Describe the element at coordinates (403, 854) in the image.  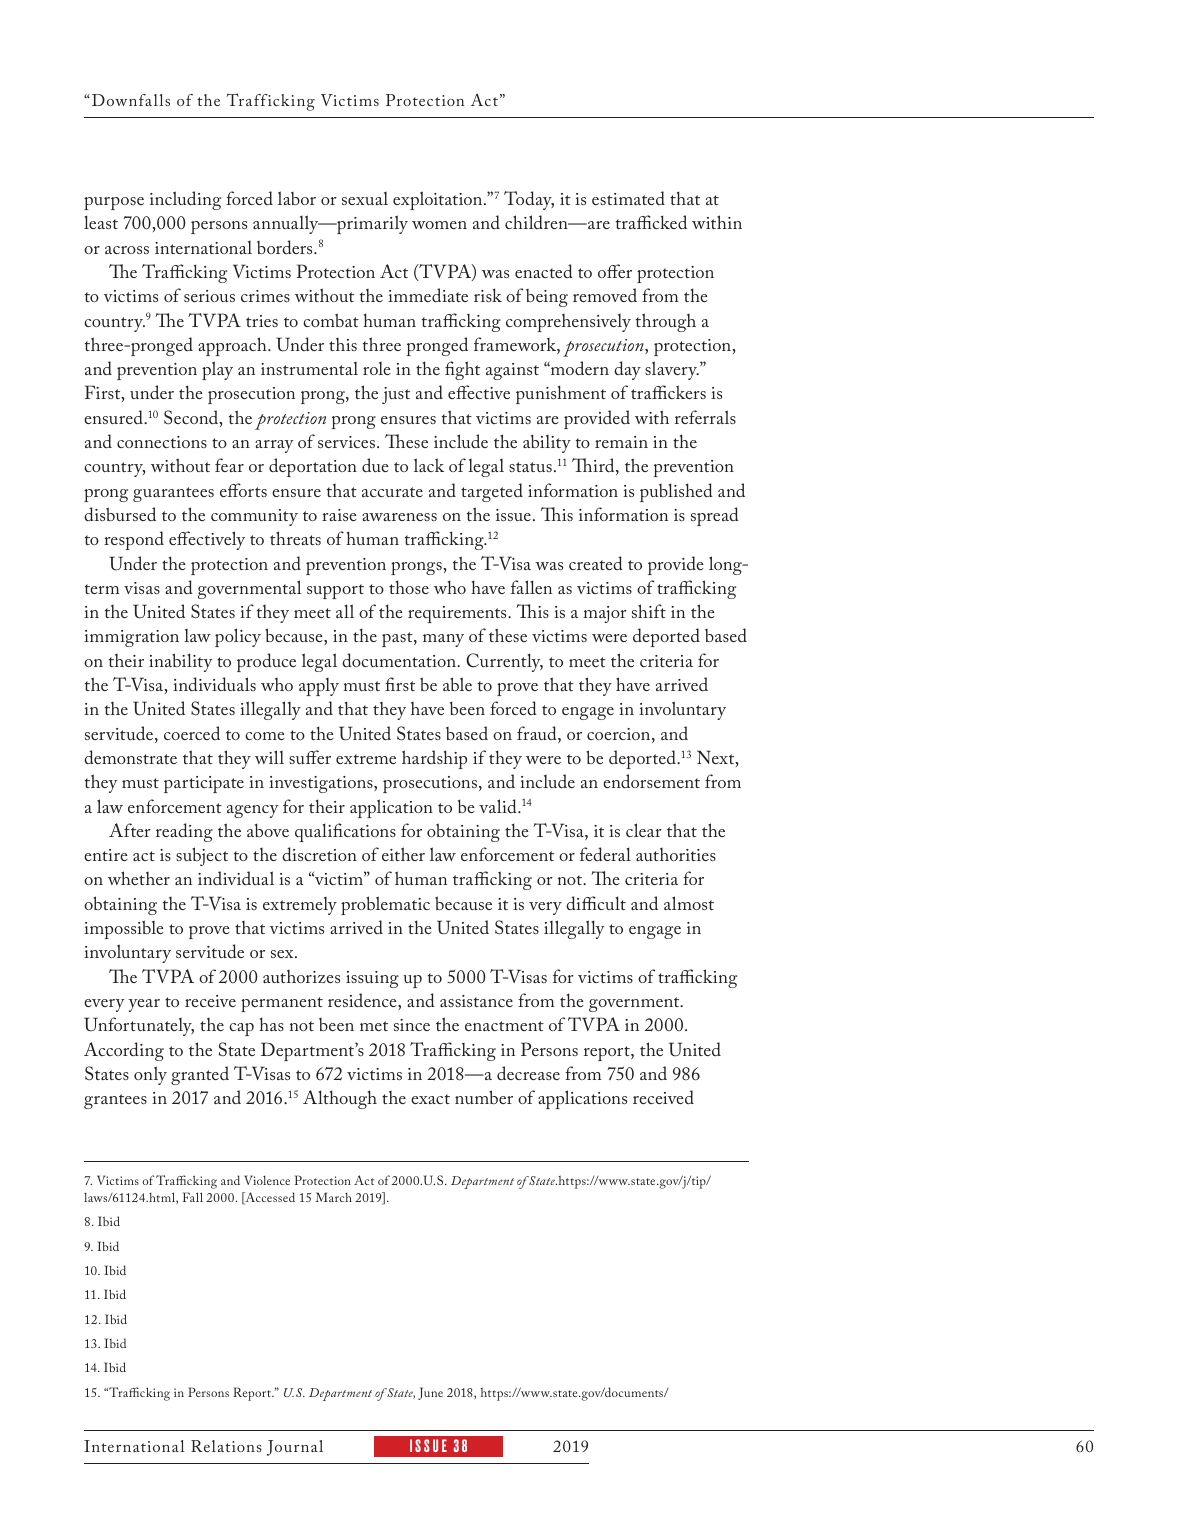
I see `either` at that location.
